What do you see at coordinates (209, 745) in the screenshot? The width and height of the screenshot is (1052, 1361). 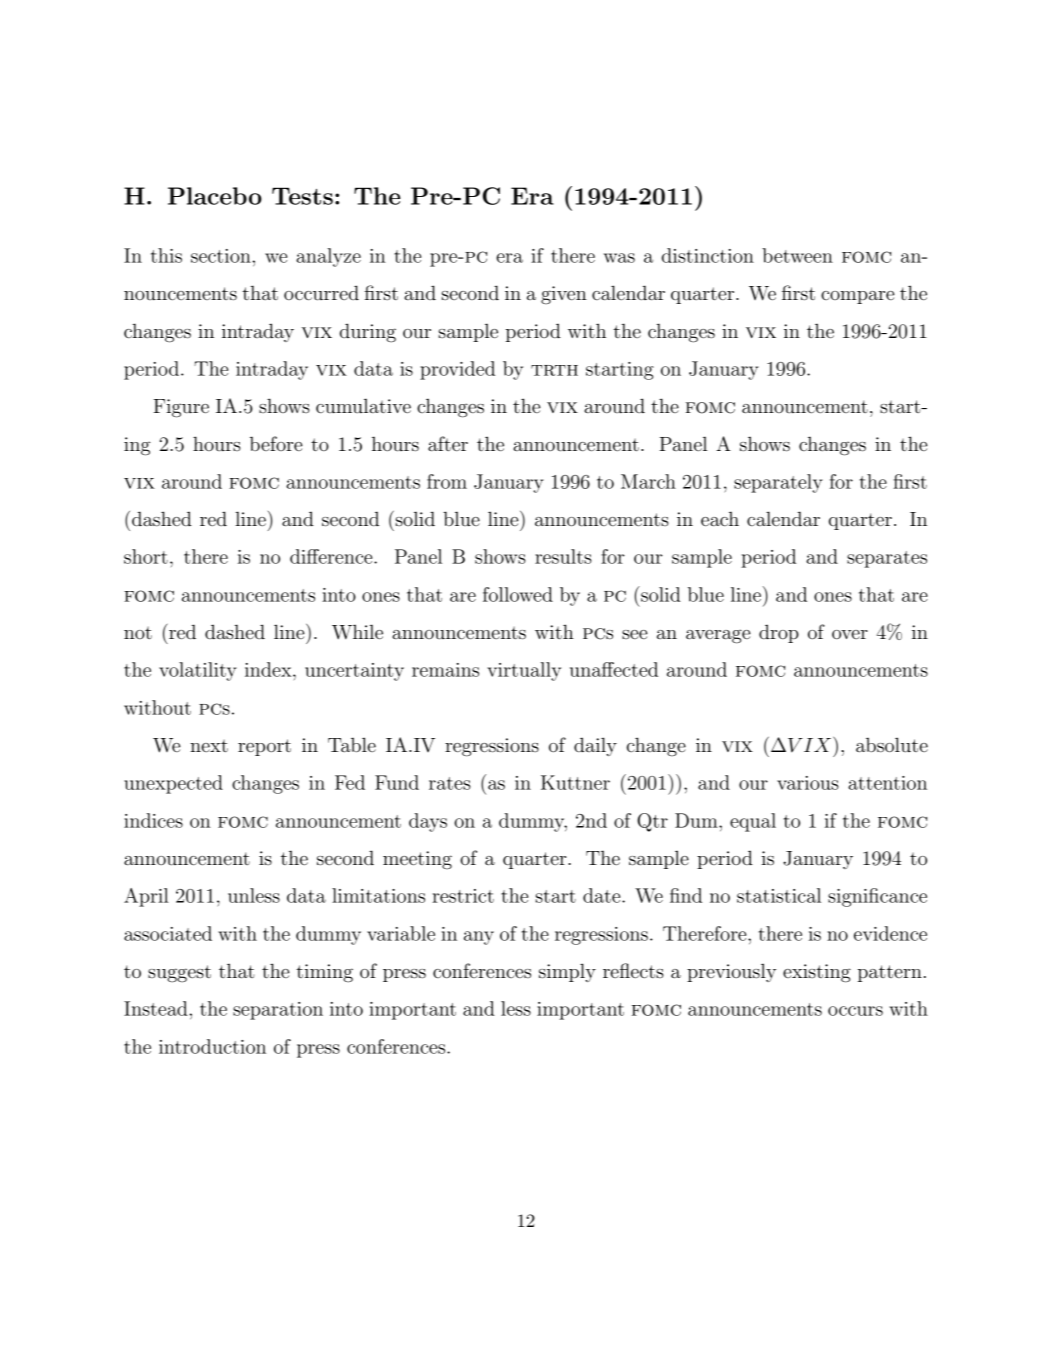 I see `next` at bounding box center [209, 745].
